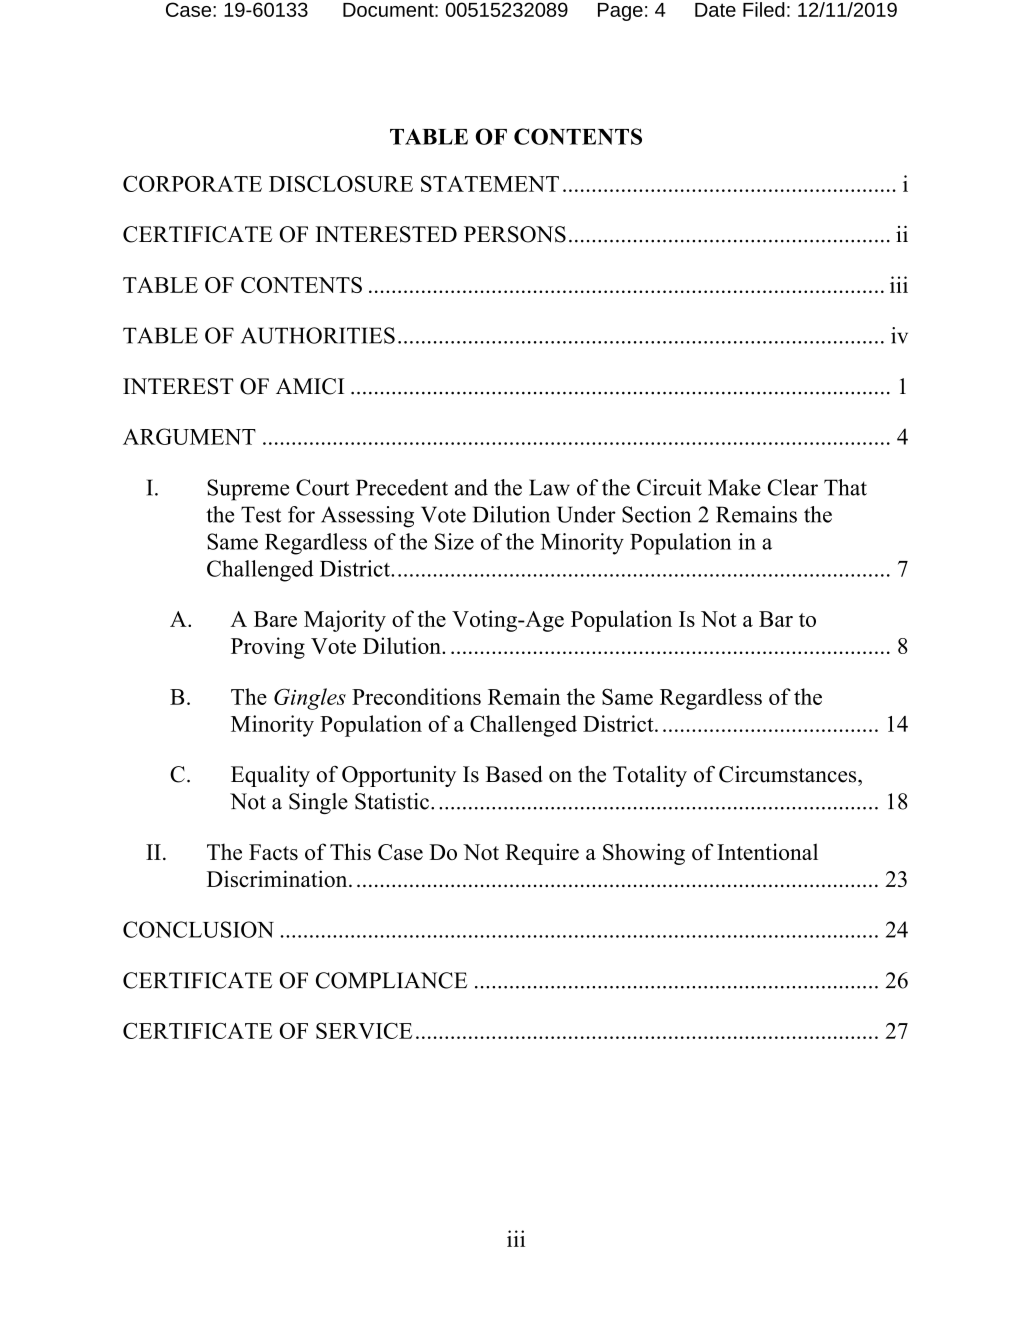  What do you see at coordinates (793, 487) in the page?
I see `Clear` at bounding box center [793, 487].
